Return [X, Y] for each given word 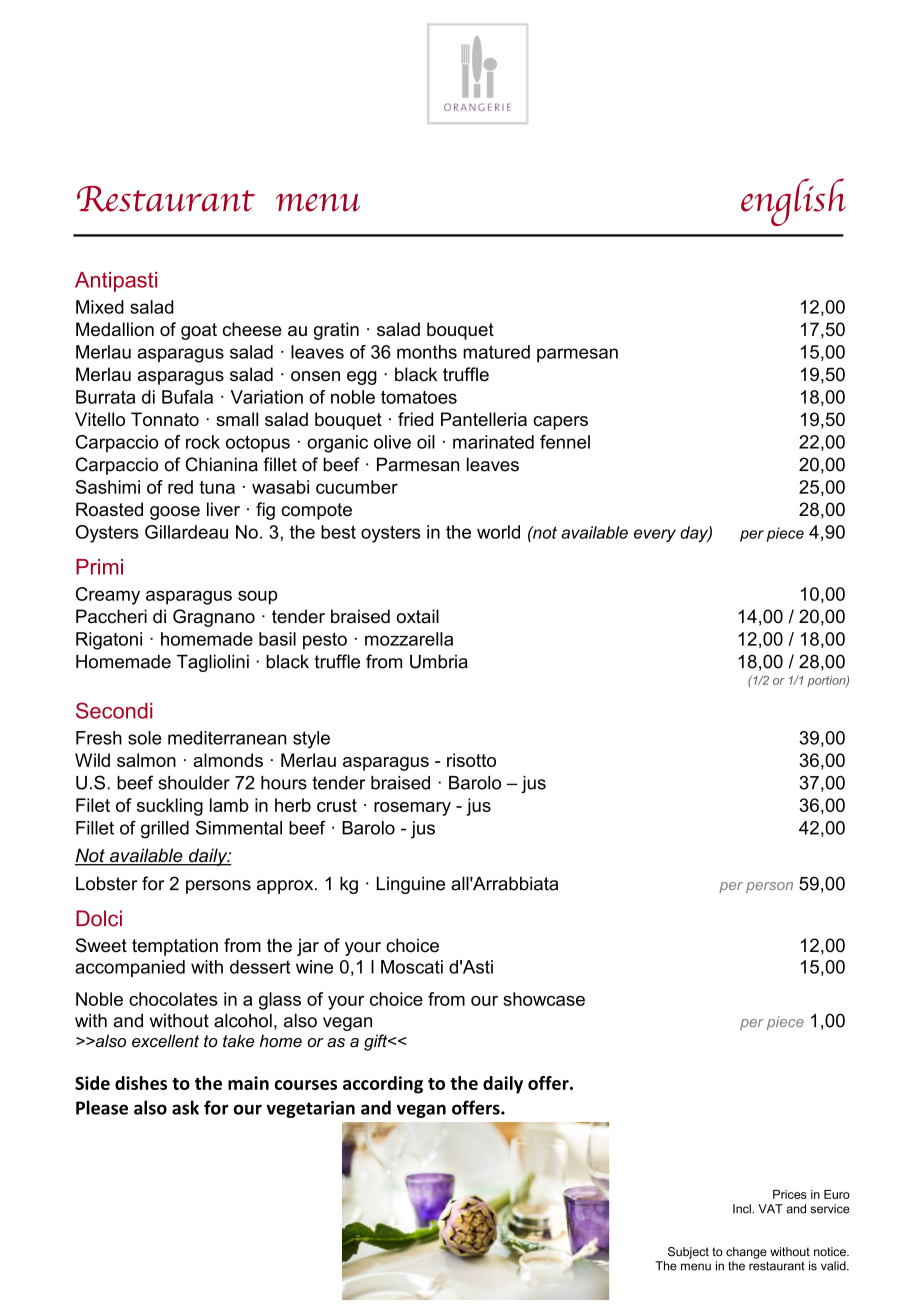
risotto [471, 760]
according [383, 1085]
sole [145, 738]
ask [185, 1107]
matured [496, 352]
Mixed [100, 307]
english [793, 202]
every [655, 535]
